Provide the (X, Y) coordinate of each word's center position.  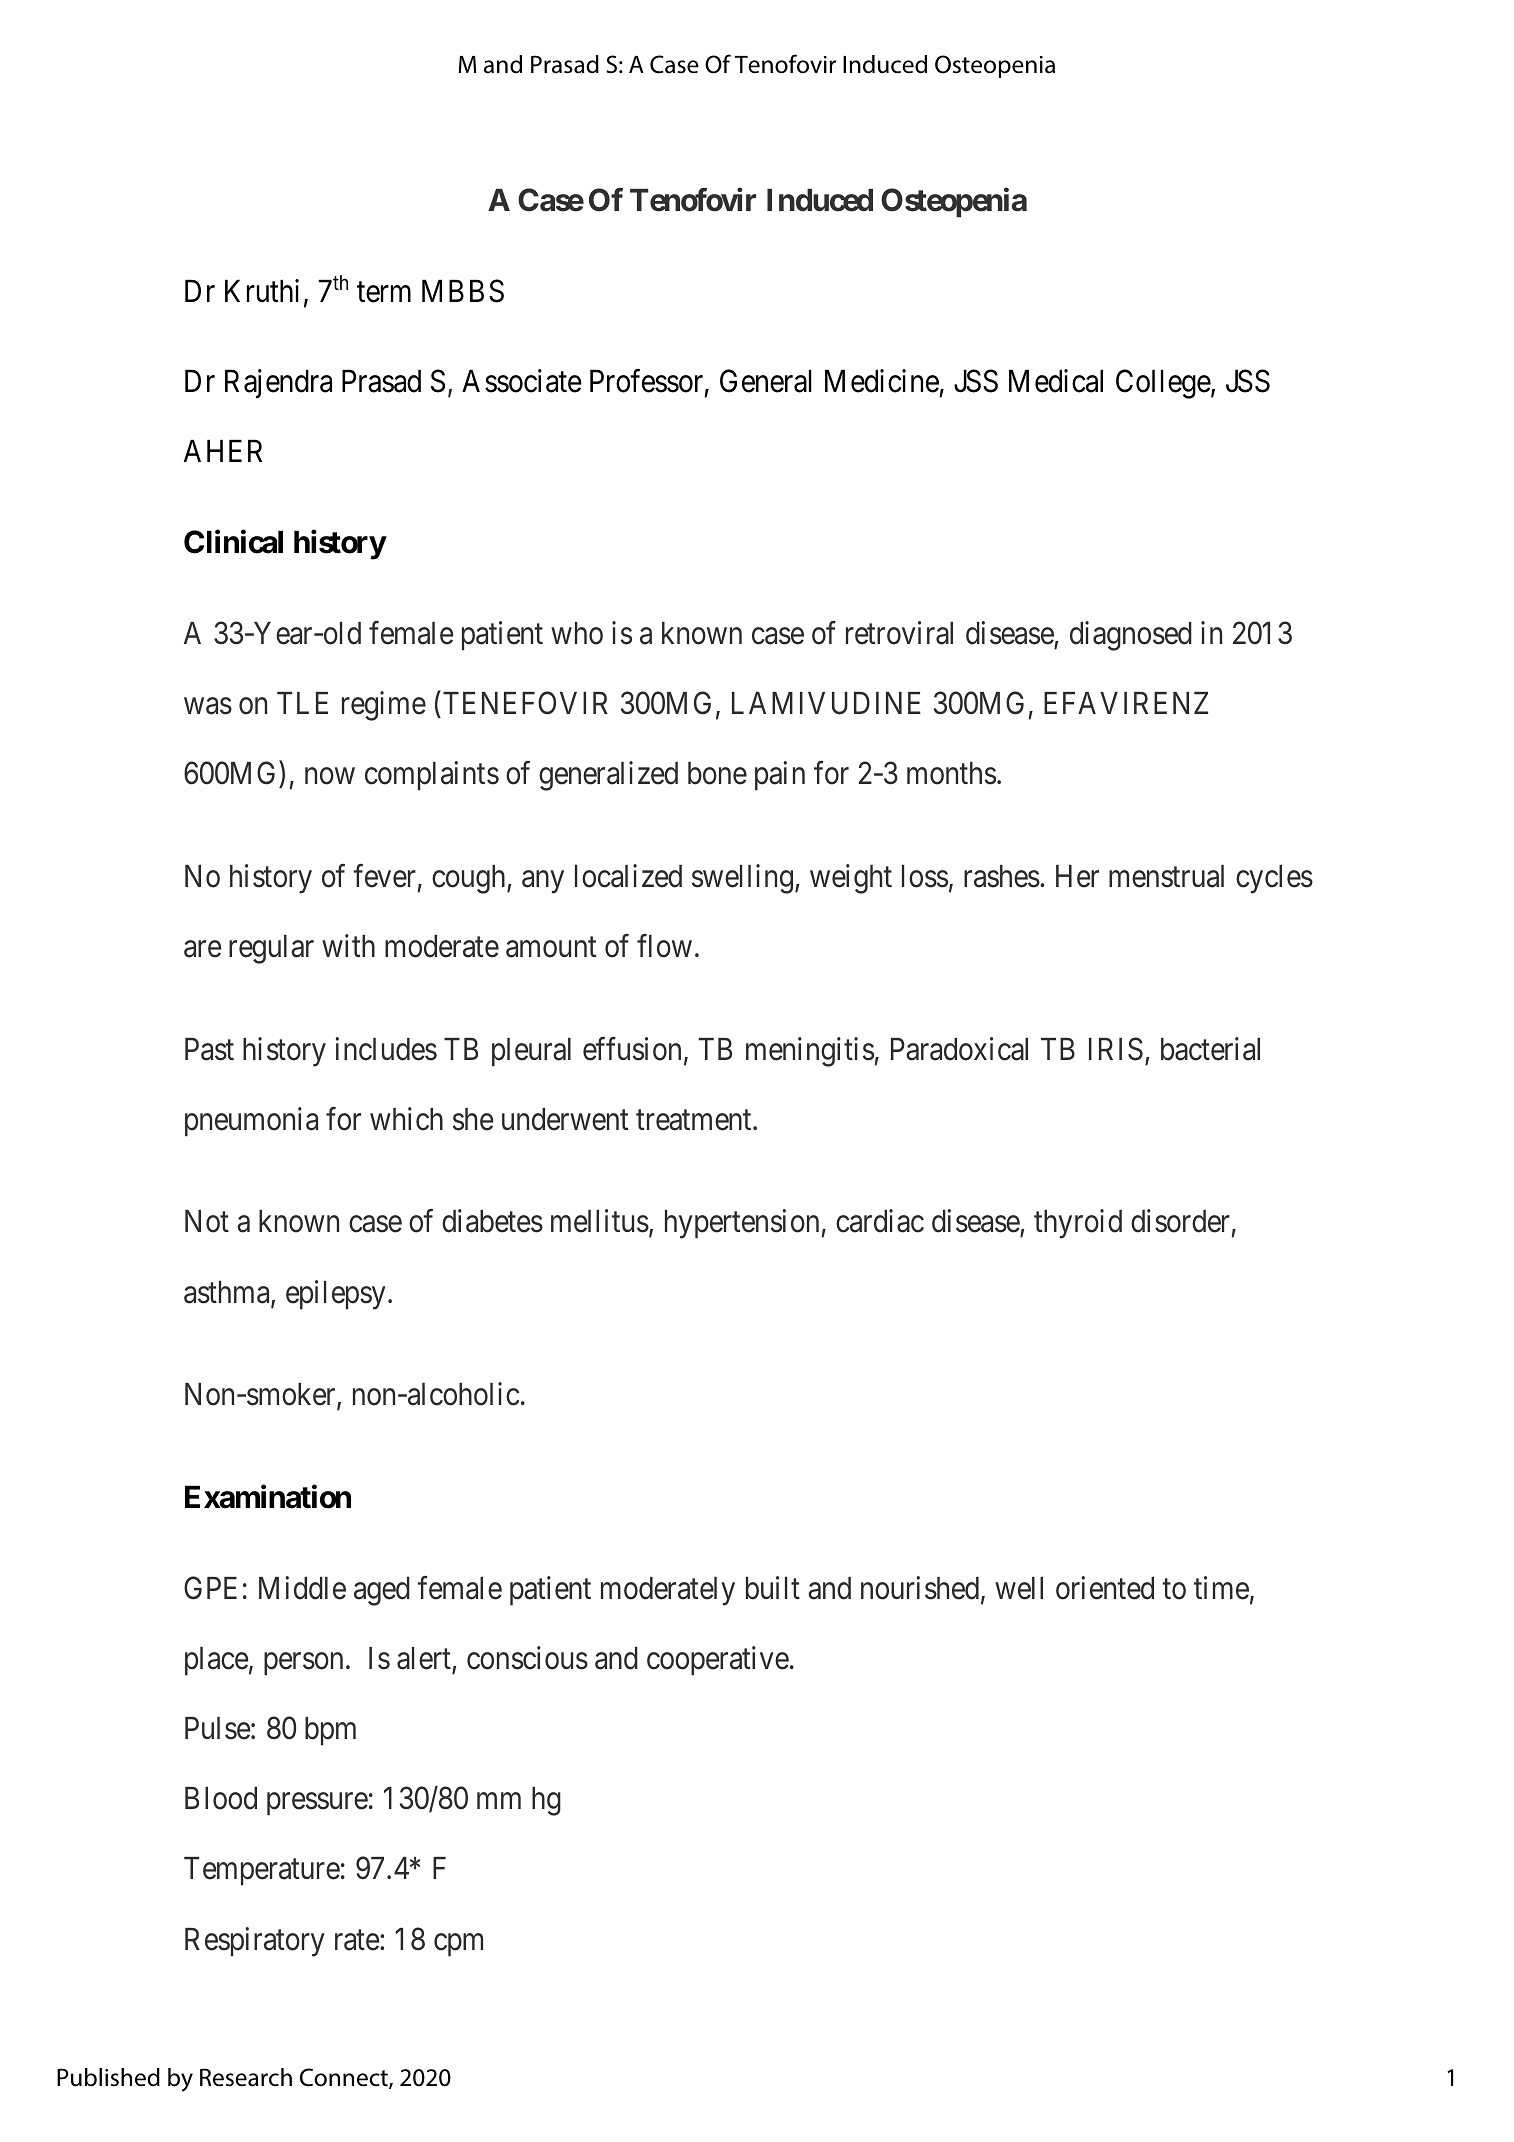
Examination (268, 1497)
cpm (458, 1945)
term (384, 292)
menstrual (1166, 876)
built (773, 1588)
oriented (1105, 1588)
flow (664, 946)
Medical (1056, 381)
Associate (522, 381)
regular (271, 949)
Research (246, 2077)
